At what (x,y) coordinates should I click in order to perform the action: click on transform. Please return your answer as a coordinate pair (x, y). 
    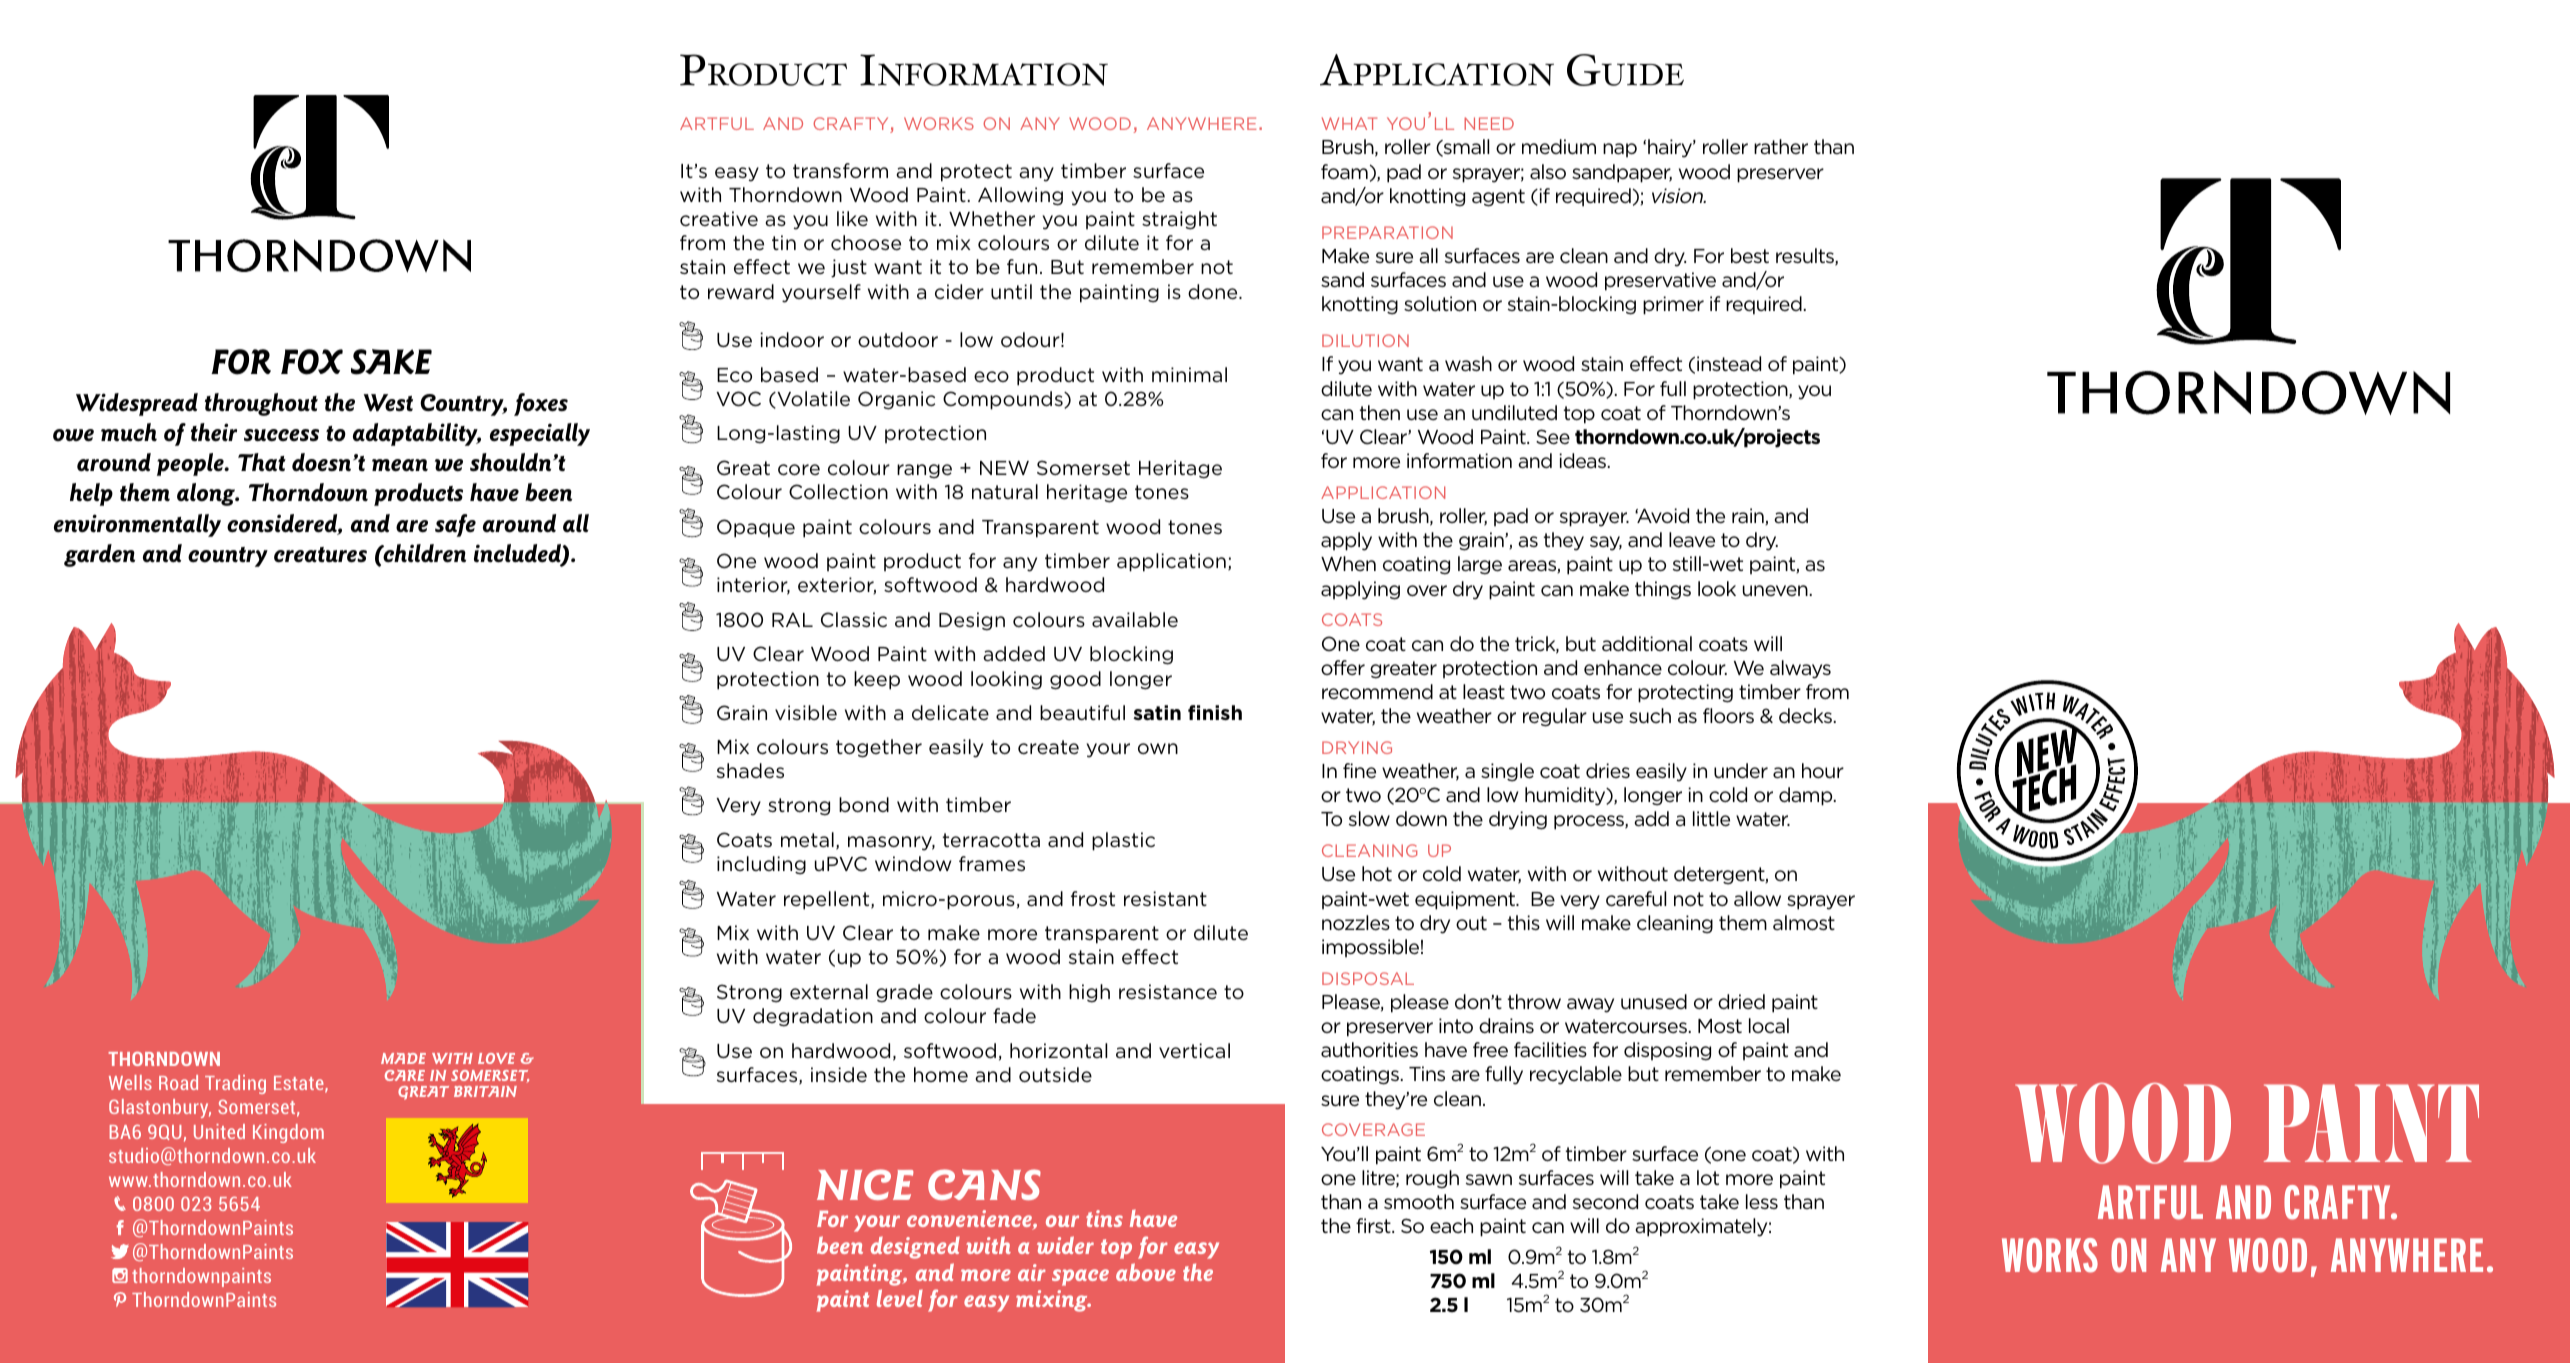
    Looking at the image, I should click on (840, 170).
